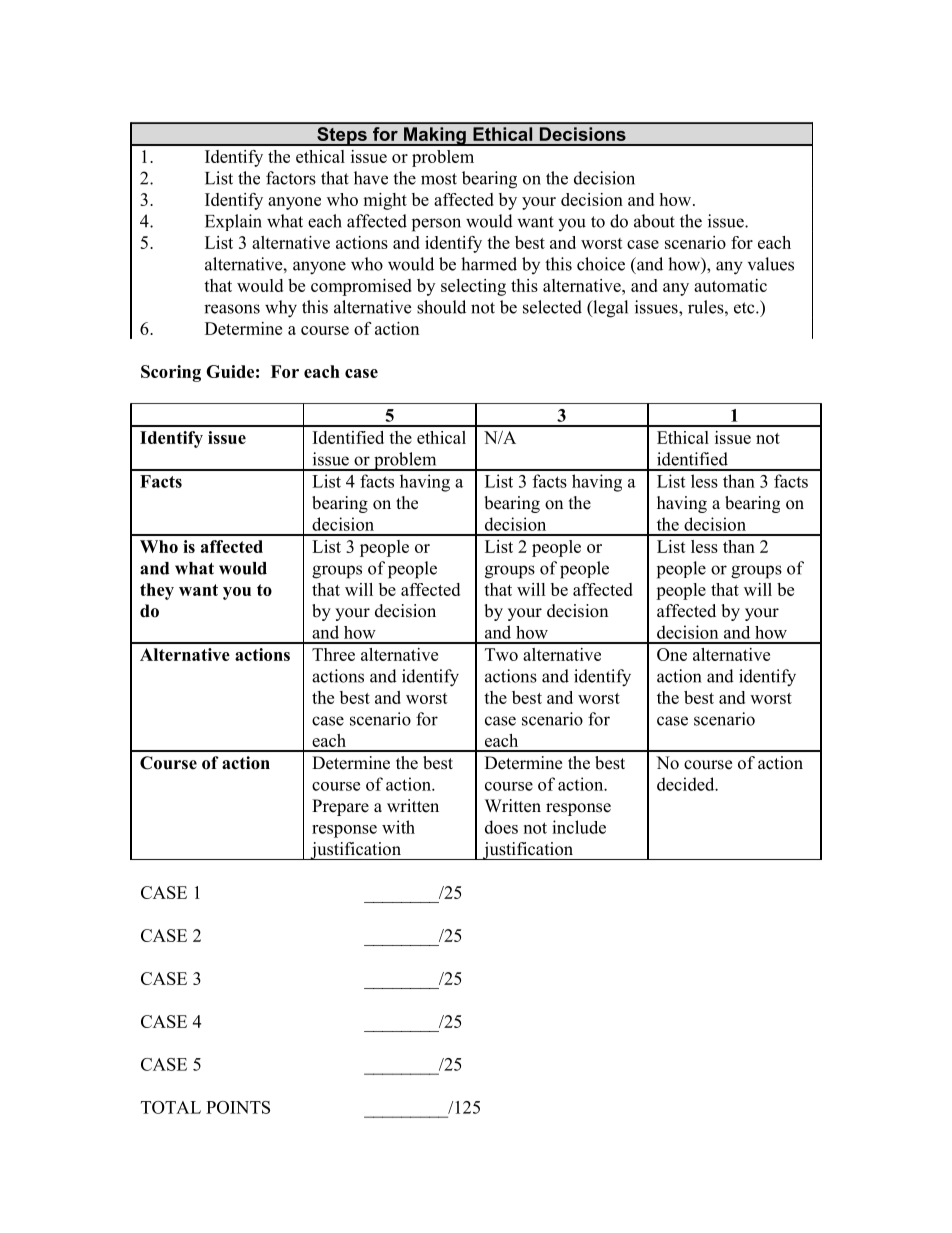 This screenshot has height=1233, width=952. Describe the element at coordinates (579, 827) in the screenshot. I see `include` at that location.
